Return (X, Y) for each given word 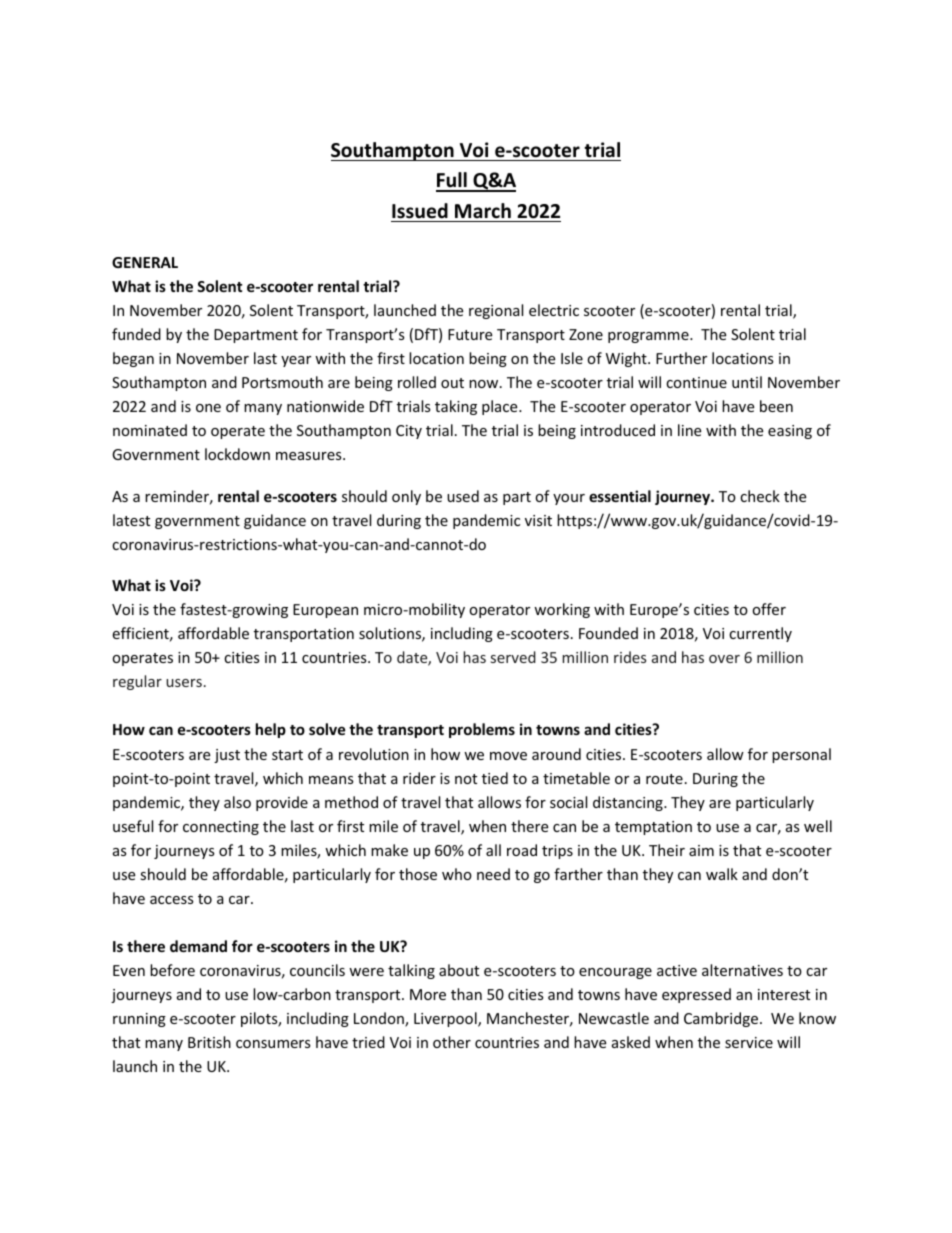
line (689, 430)
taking (456, 407)
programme (649, 337)
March (483, 211)
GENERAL (145, 262)
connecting (221, 828)
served (513, 657)
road (522, 850)
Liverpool (446, 1019)
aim (701, 850)
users (184, 683)
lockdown (237, 454)
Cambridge (722, 1019)
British (209, 1042)
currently (760, 634)
